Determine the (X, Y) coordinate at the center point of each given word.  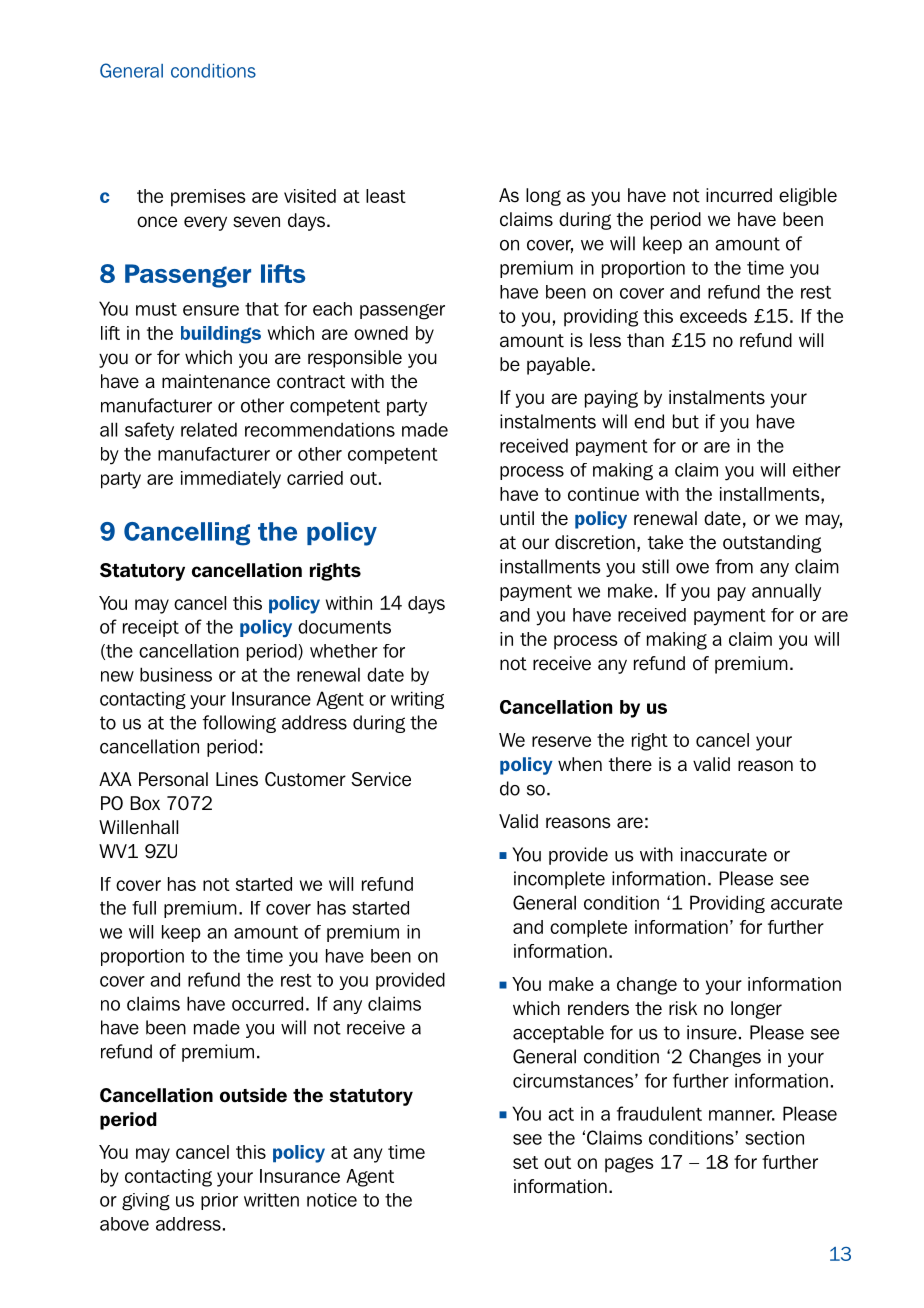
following (239, 724)
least (386, 196)
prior (219, 1201)
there (630, 764)
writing (417, 700)
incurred (739, 195)
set (525, 1162)
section (774, 1137)
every (205, 223)
